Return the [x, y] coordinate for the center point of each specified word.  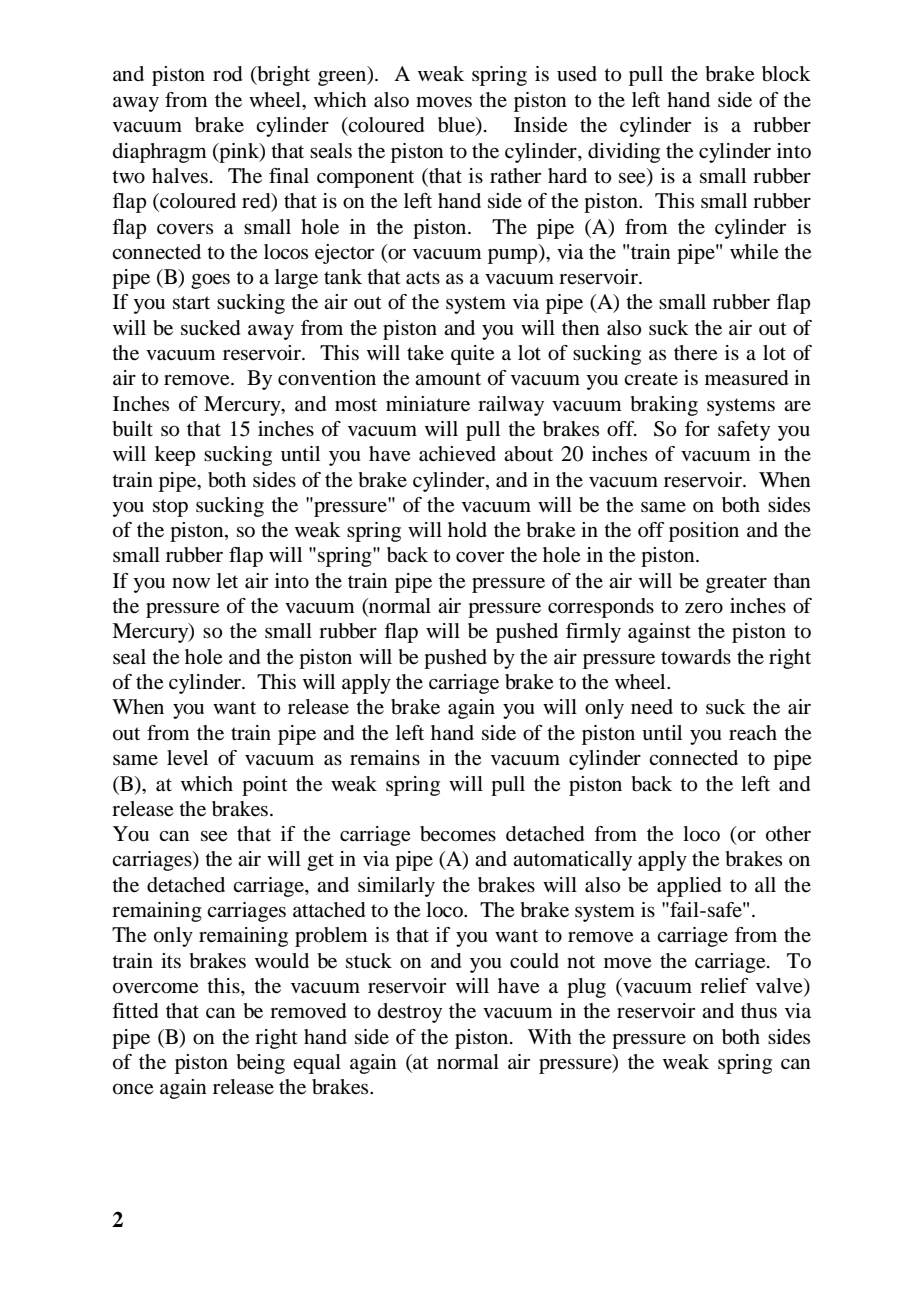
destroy [410, 1013]
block [786, 74]
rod [227, 74]
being [260, 1064]
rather [515, 176]
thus [759, 1011]
